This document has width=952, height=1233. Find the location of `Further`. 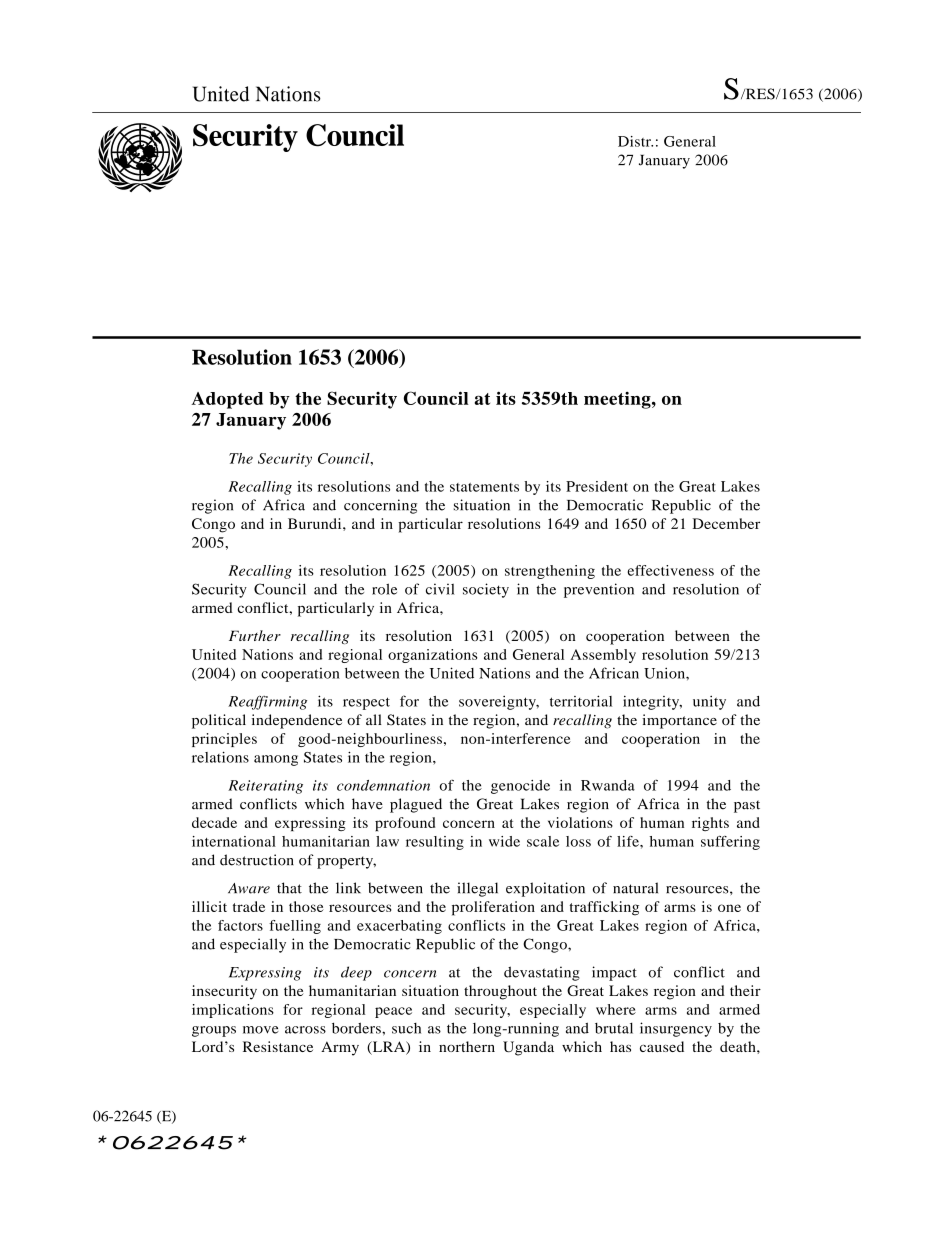

Further is located at coordinates (255, 635).
